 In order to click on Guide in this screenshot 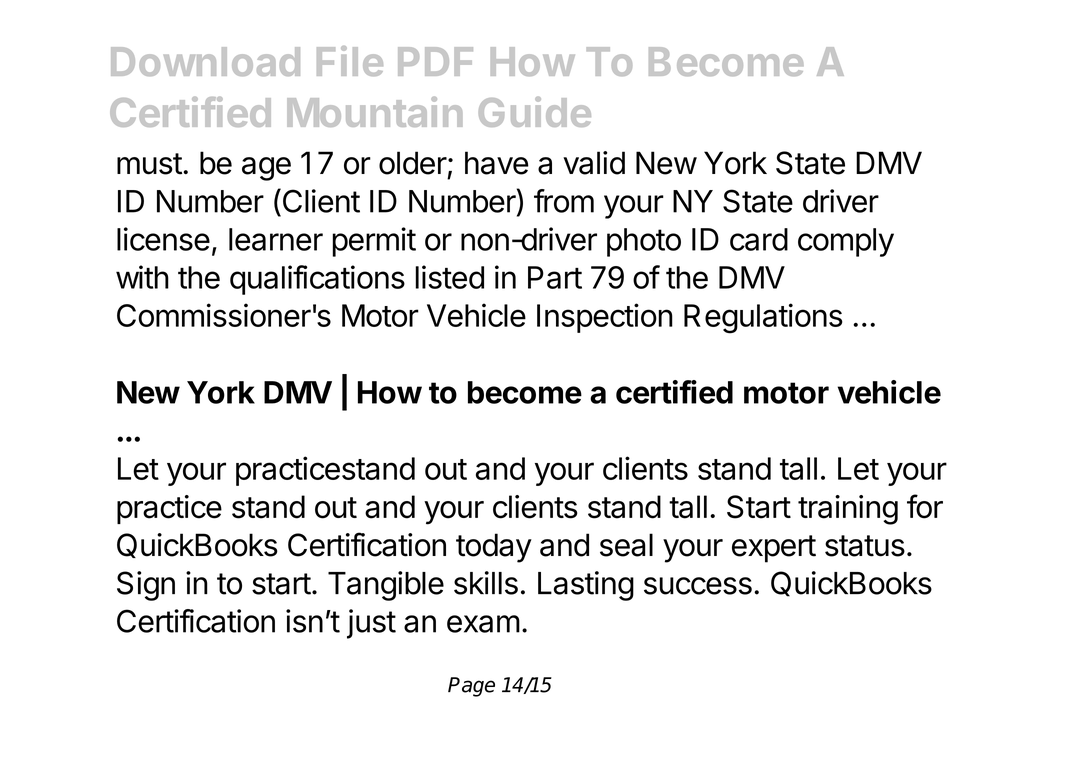, I will do `click(535, 112)`.
